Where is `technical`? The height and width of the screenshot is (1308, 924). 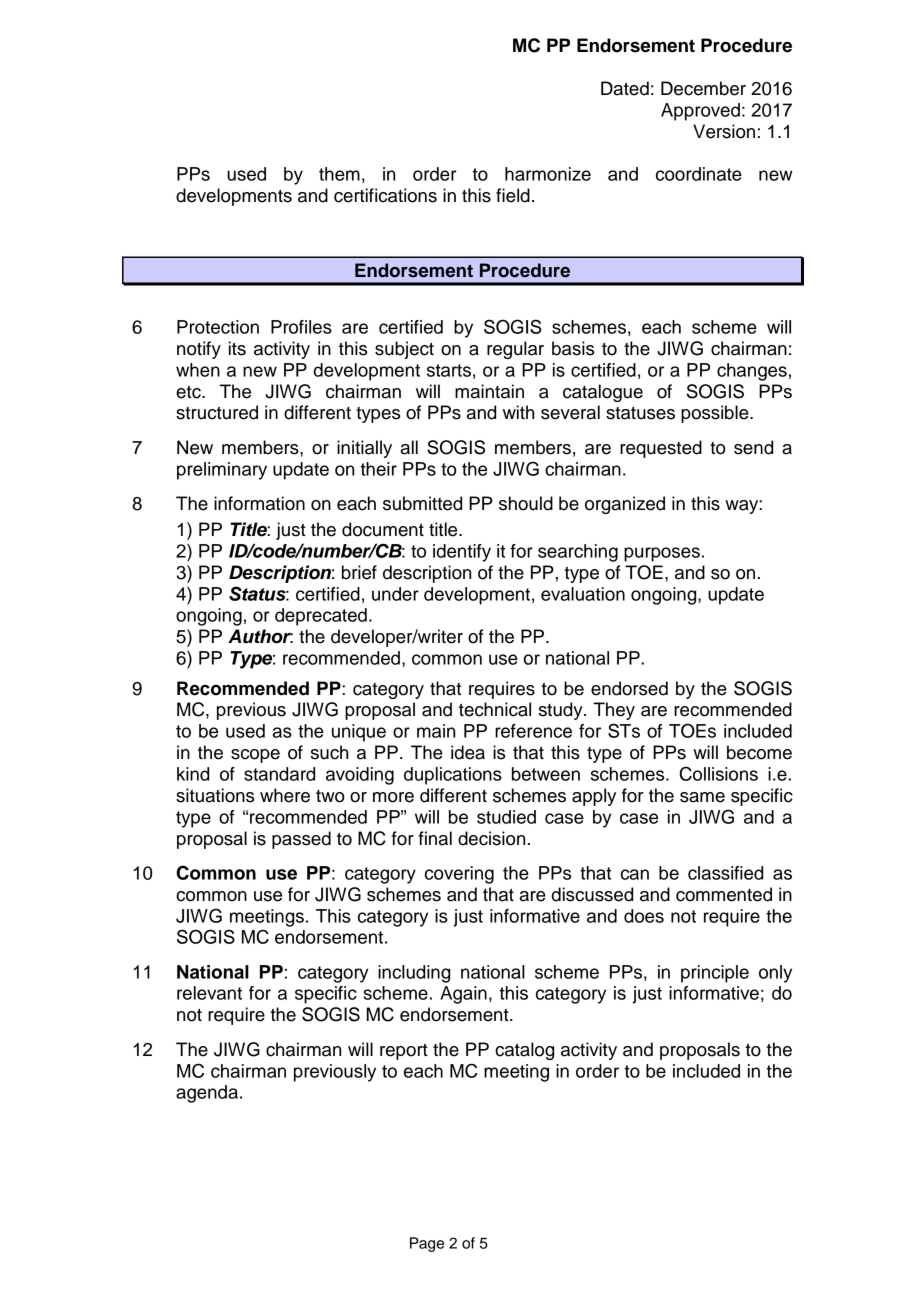
technical is located at coordinates (495, 709).
